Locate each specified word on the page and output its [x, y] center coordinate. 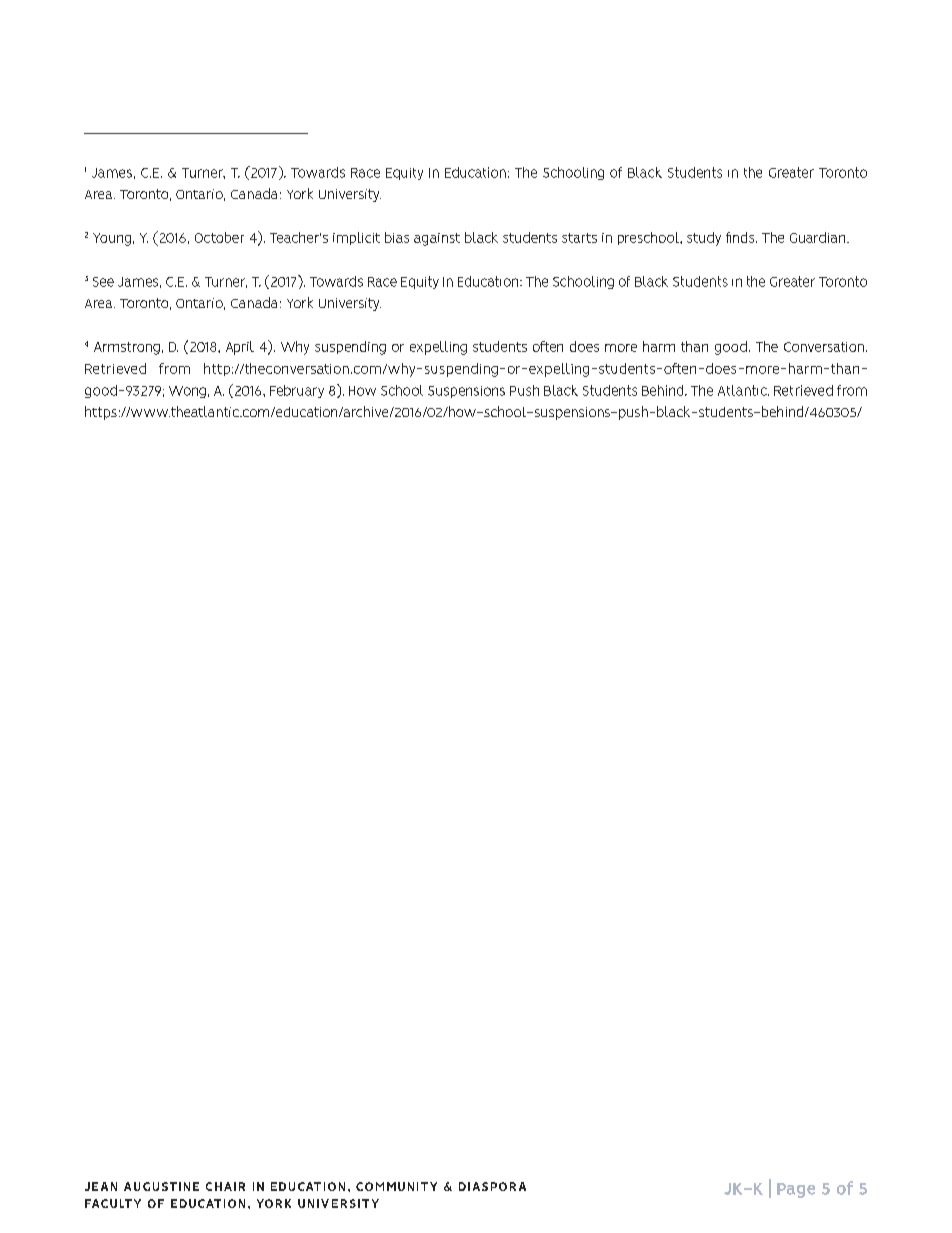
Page [796, 1190]
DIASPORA [492, 1186]
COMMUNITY [396, 1186]
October [219, 237]
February [297, 391]
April [240, 348]
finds [741, 237]
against [437, 239]
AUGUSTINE [161, 1186]
